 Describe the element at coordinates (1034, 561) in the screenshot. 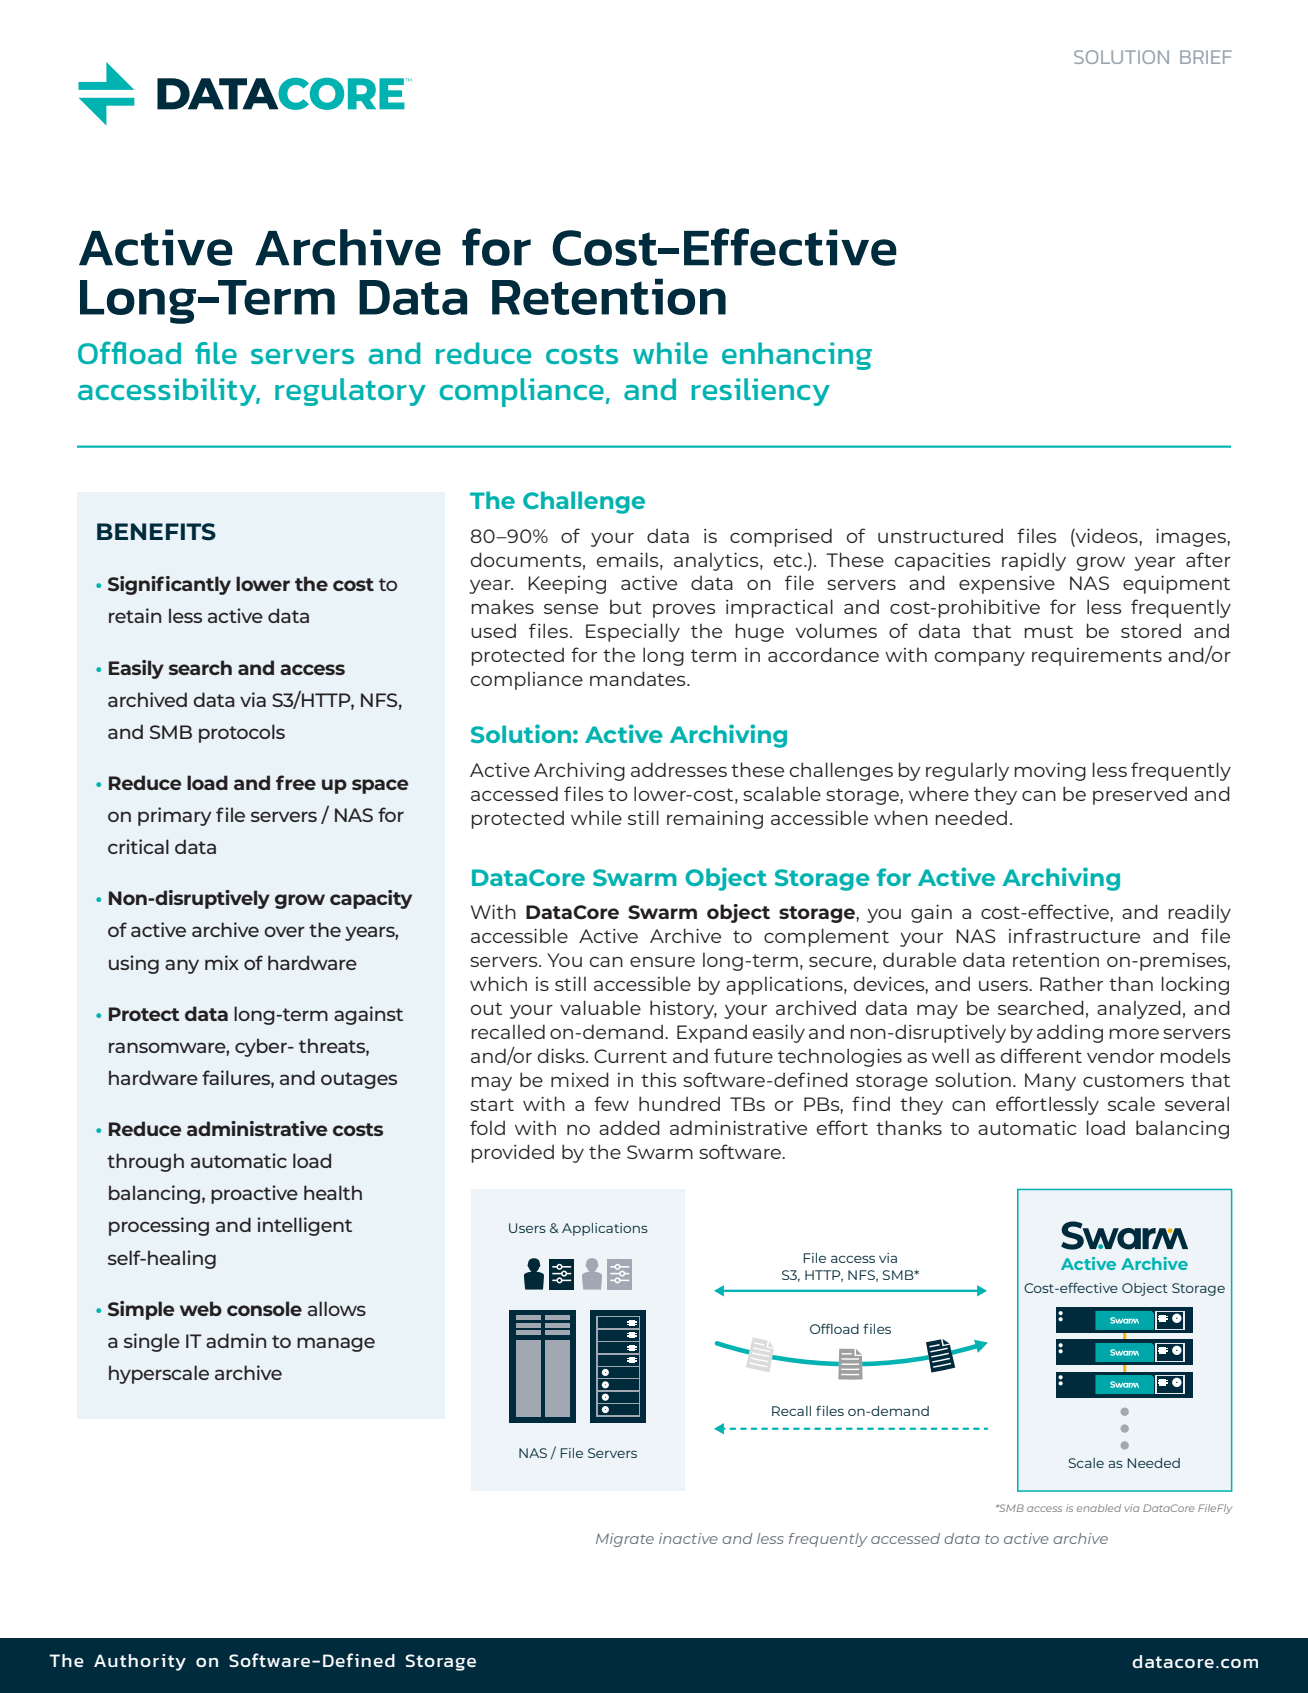

I see `rapidly` at that location.
